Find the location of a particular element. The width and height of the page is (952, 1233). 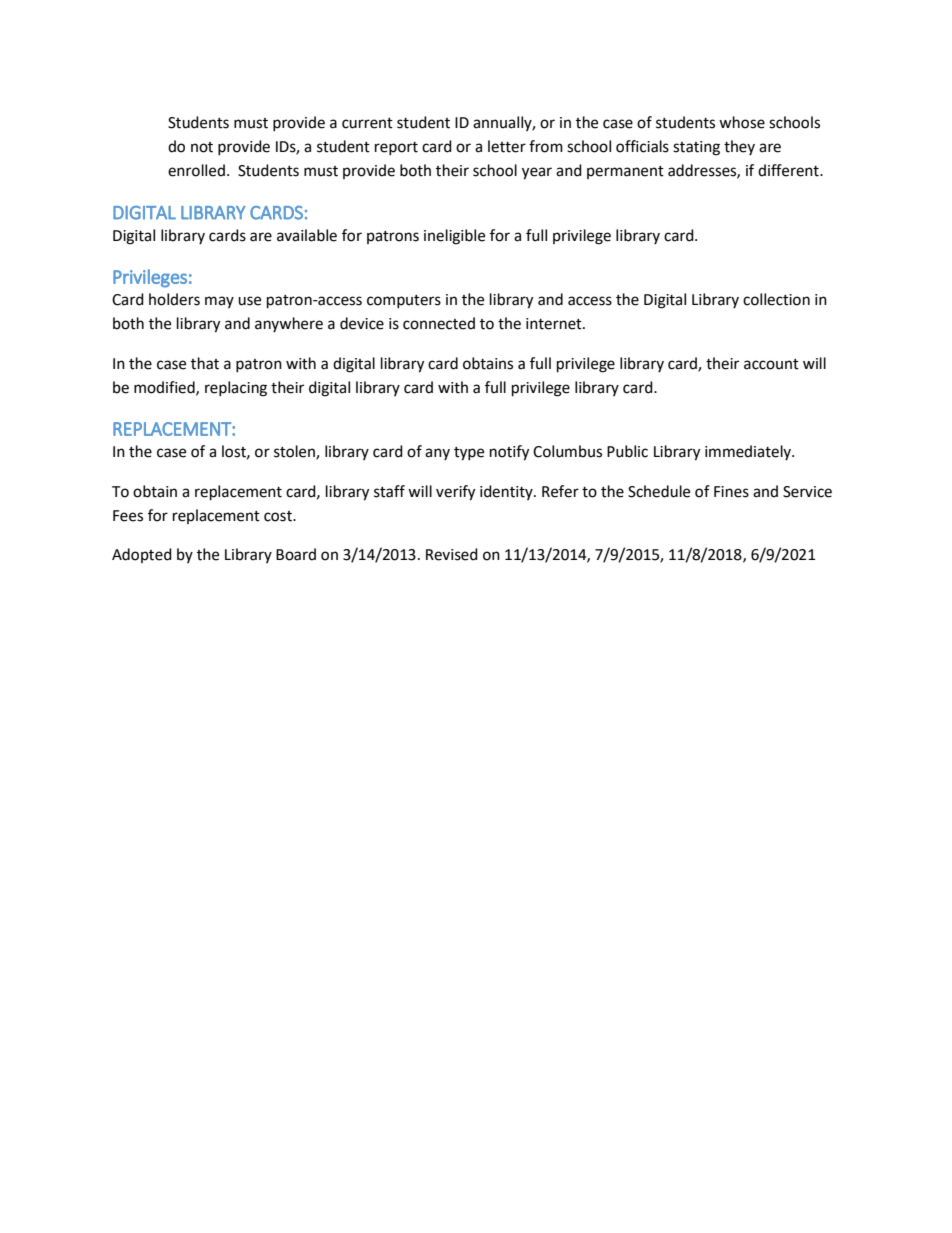

letter is located at coordinates (507, 146).
